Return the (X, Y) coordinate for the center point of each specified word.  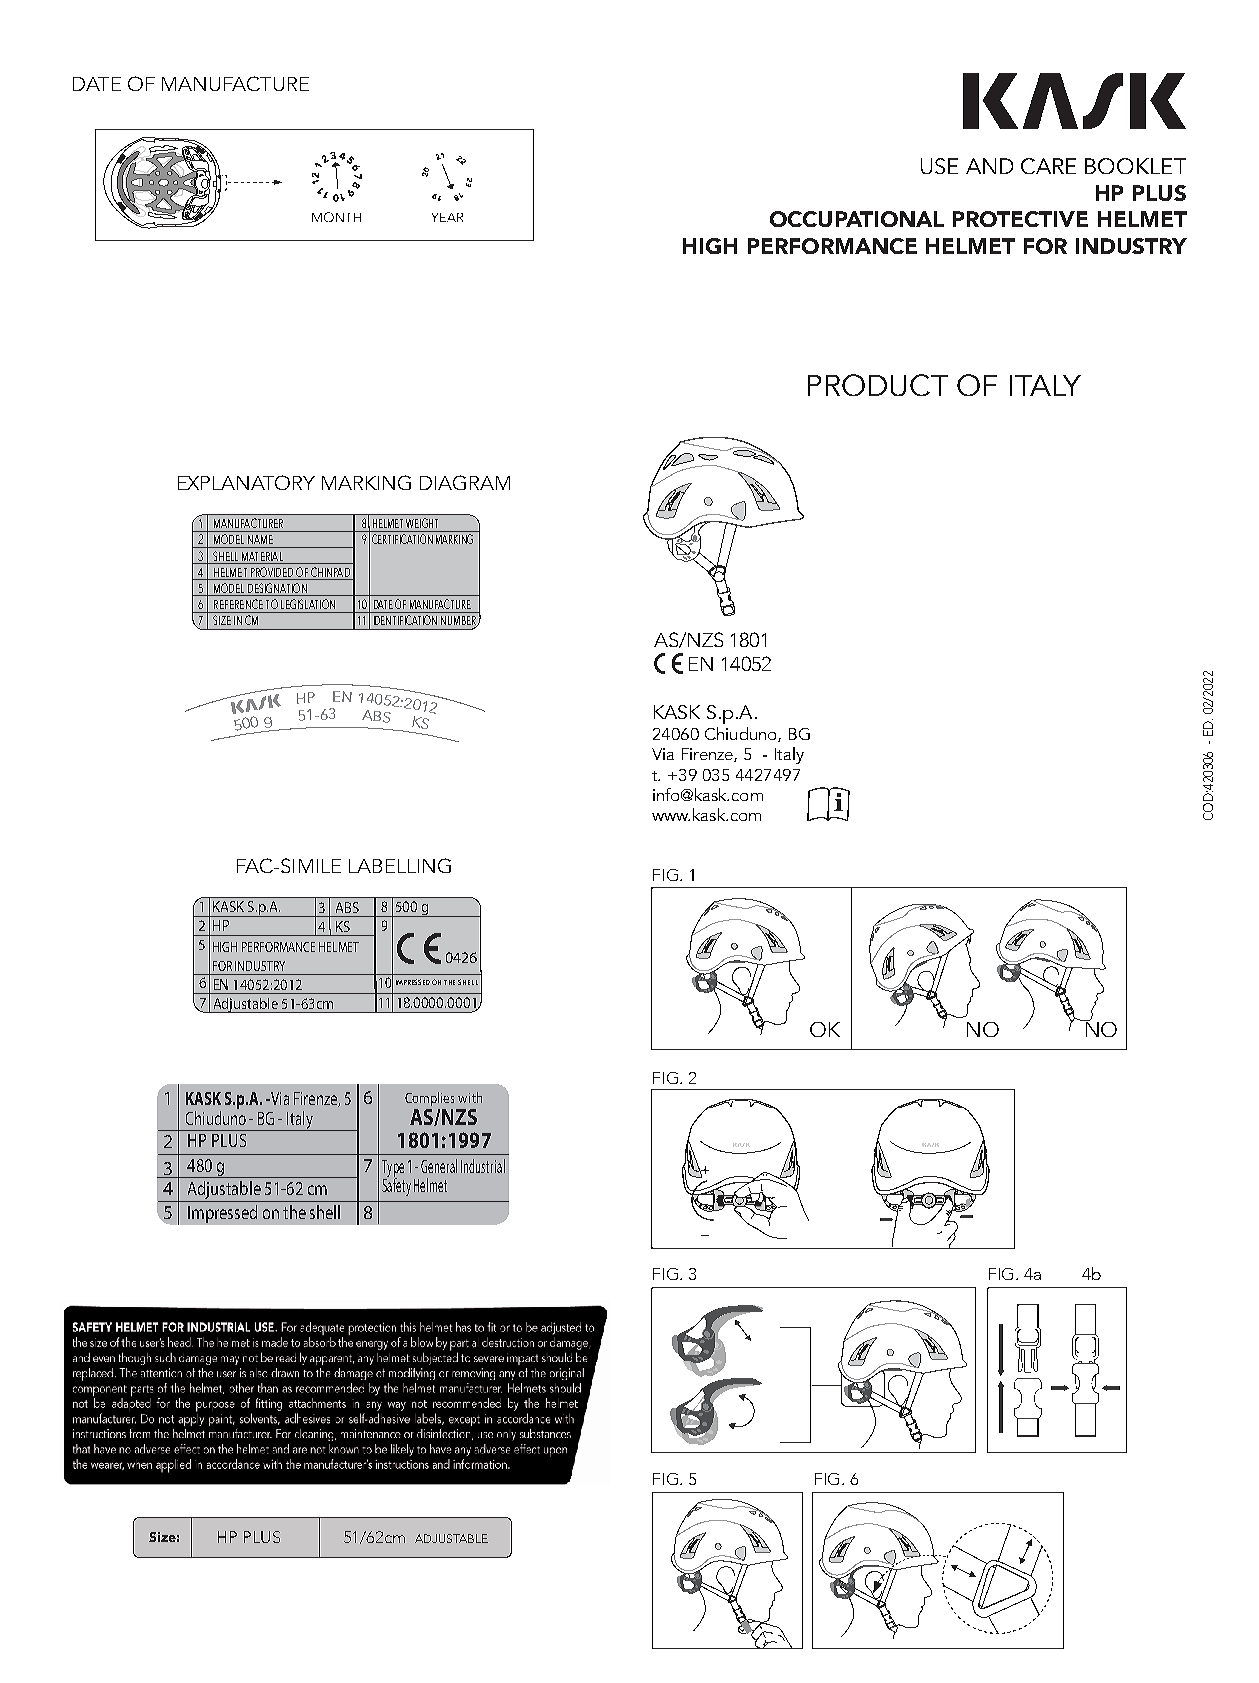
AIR (832, 887)
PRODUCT (878, 385)
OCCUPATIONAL (857, 219)
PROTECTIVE (1020, 219)
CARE (1048, 166)
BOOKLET (1135, 166)
